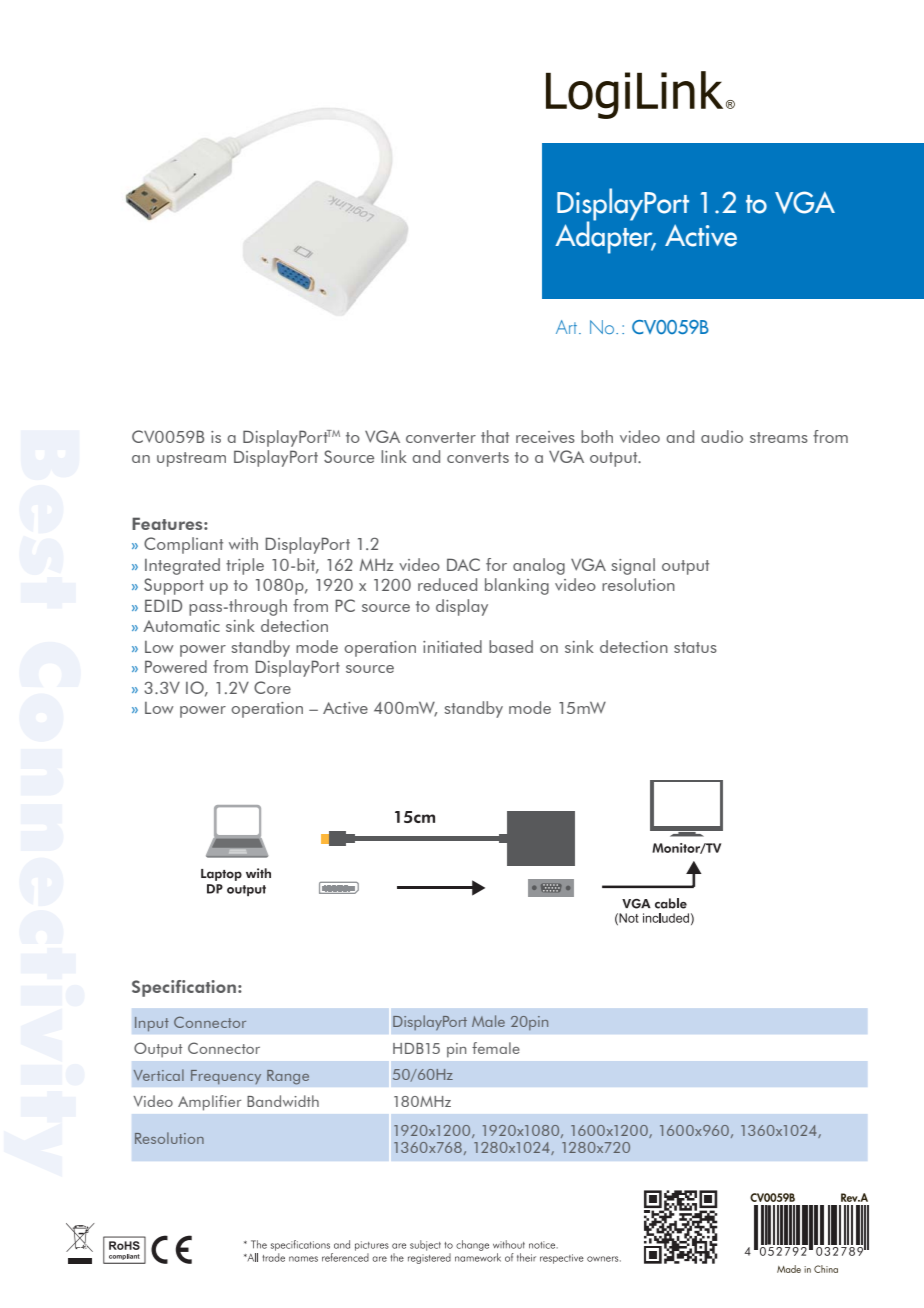 This screenshot has height=1308, width=924. What do you see at coordinates (568, 327) in the screenshot?
I see `Art` at bounding box center [568, 327].
